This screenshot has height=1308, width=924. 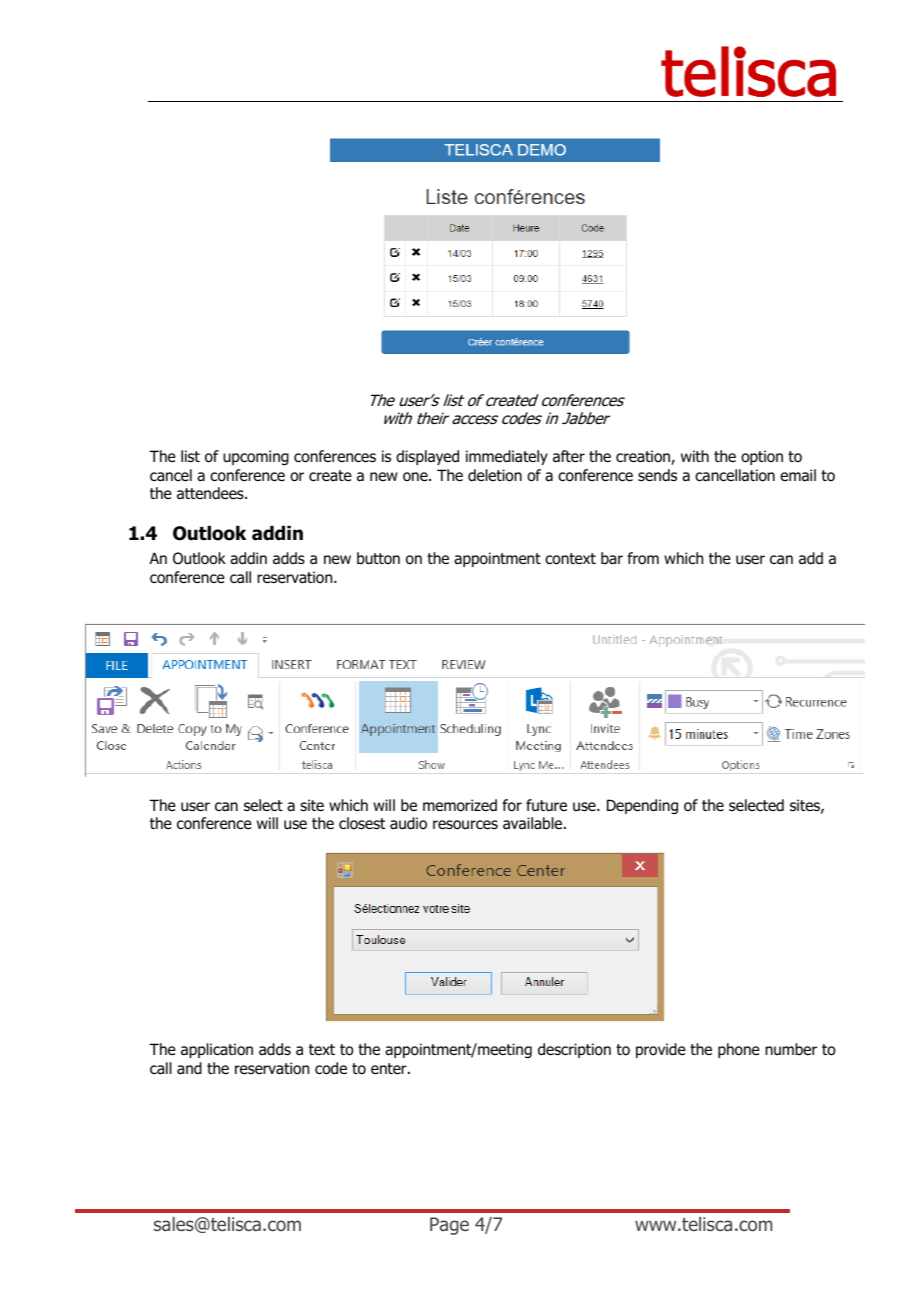 What do you see at coordinates (390, 1068) in the screenshot?
I see `enter` at bounding box center [390, 1068].
